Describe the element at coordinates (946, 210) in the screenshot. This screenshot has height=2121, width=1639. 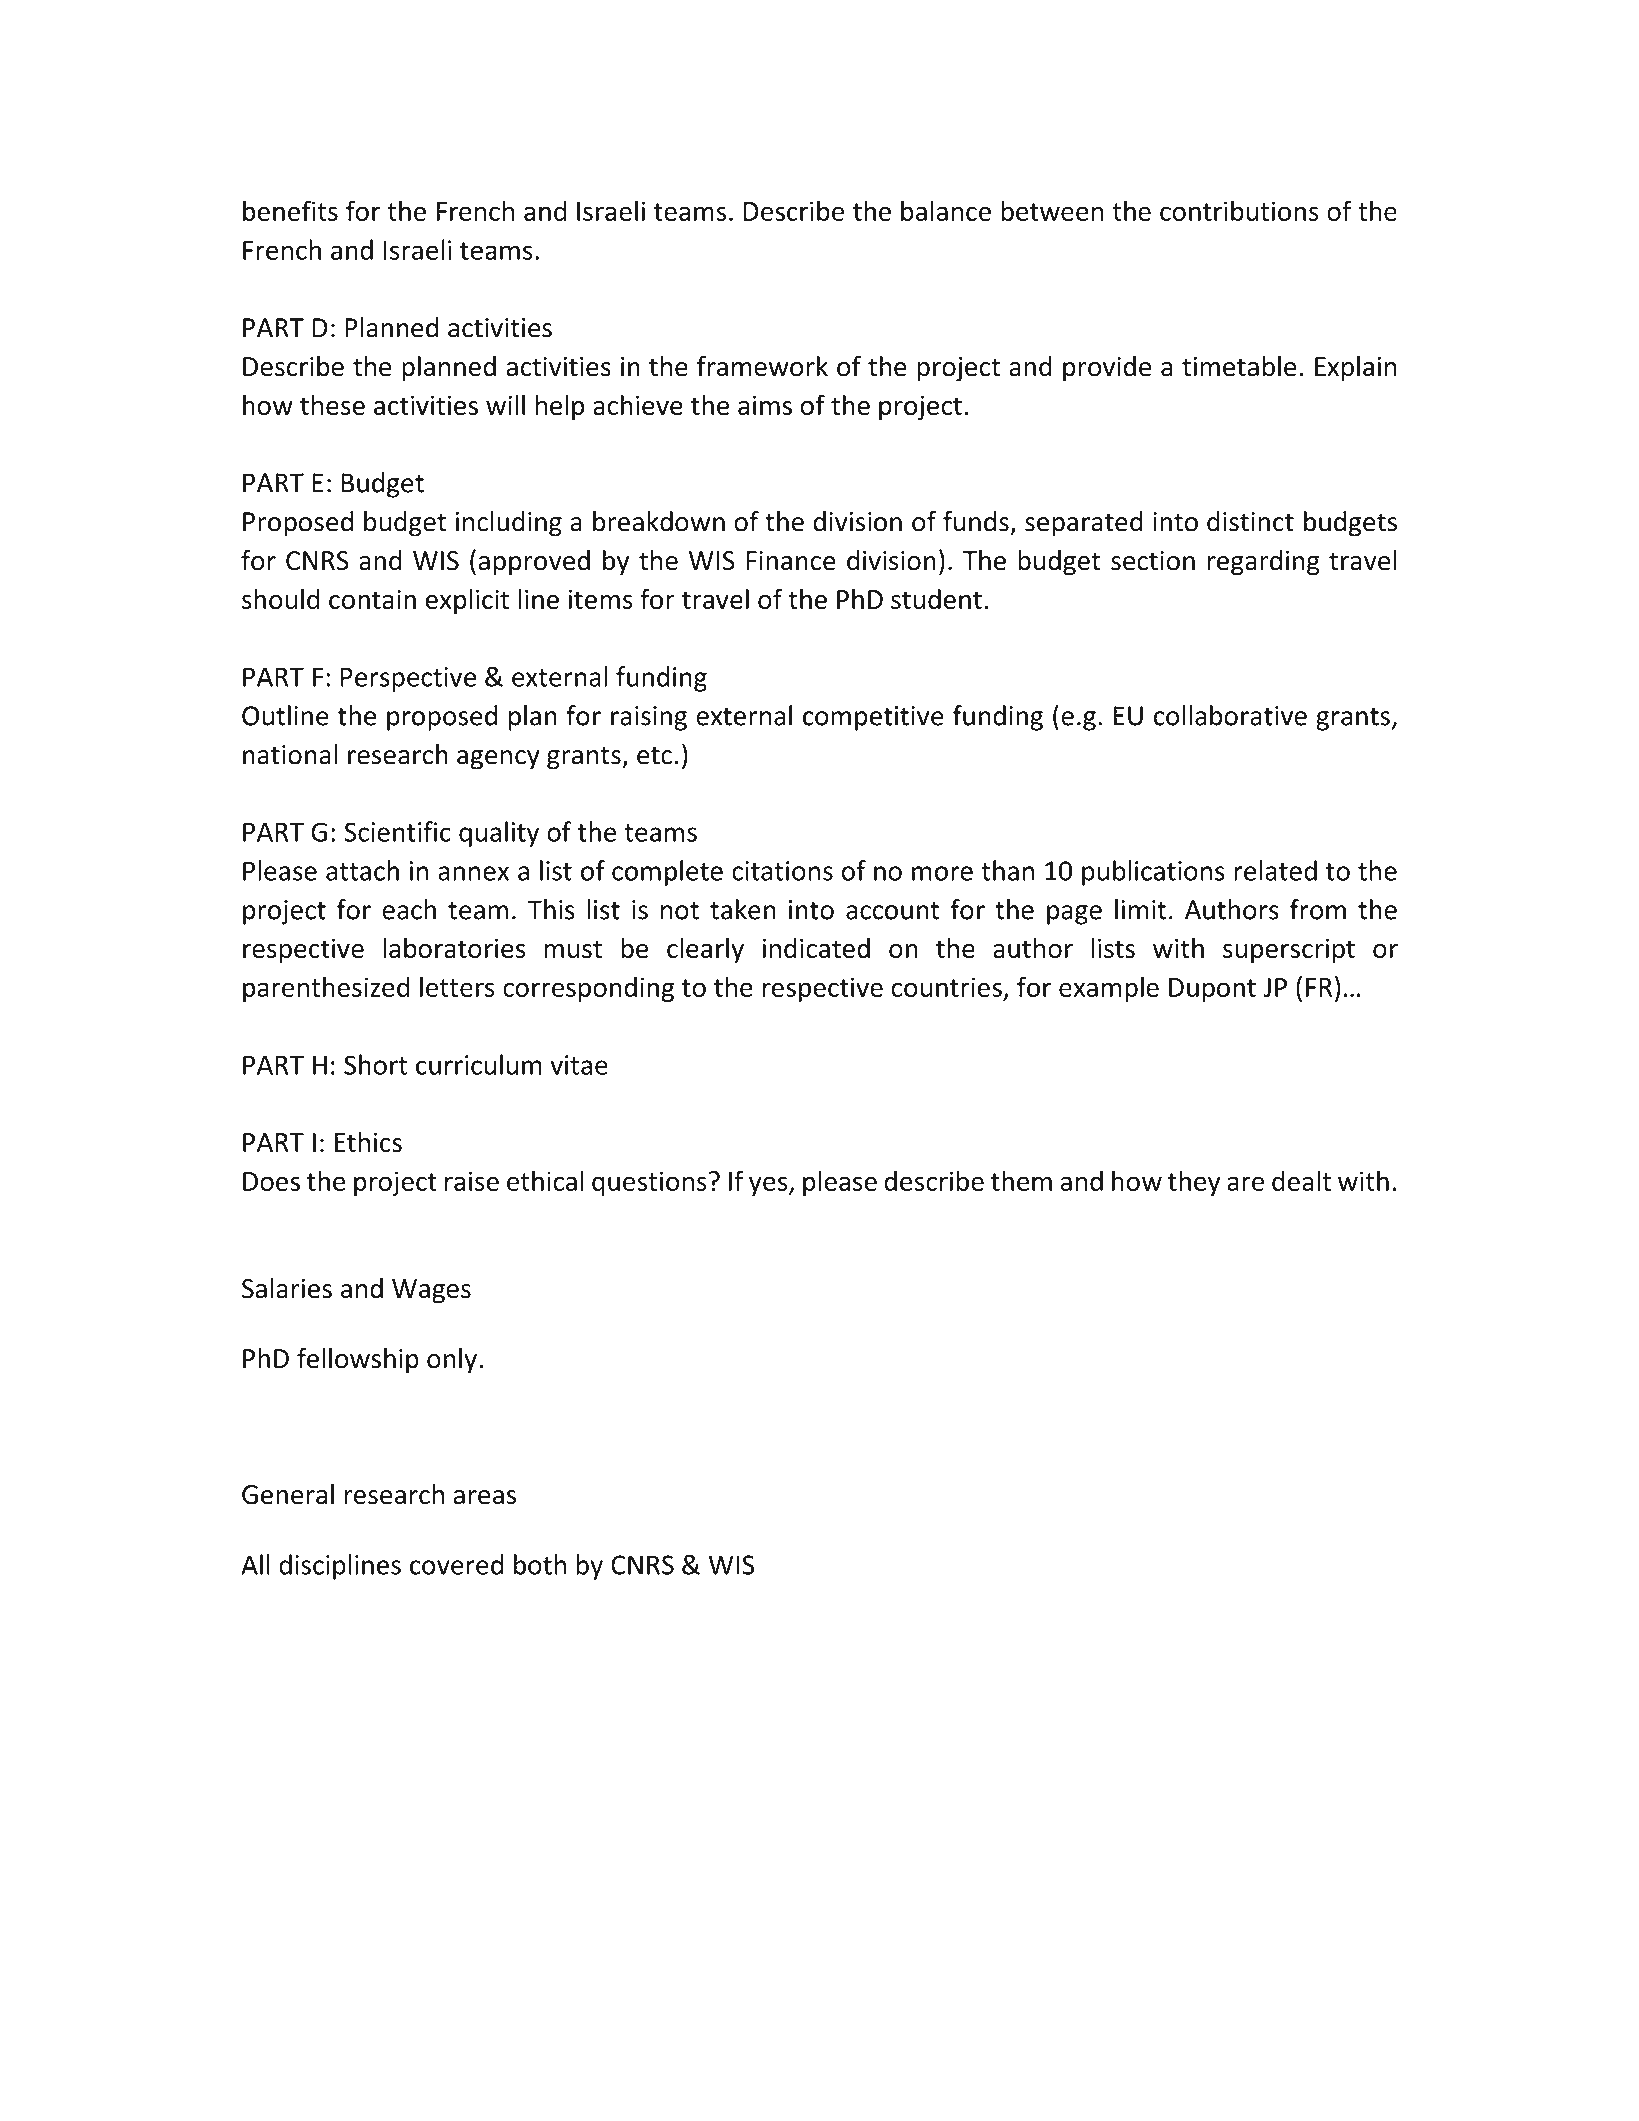
I see `balance` at that location.
